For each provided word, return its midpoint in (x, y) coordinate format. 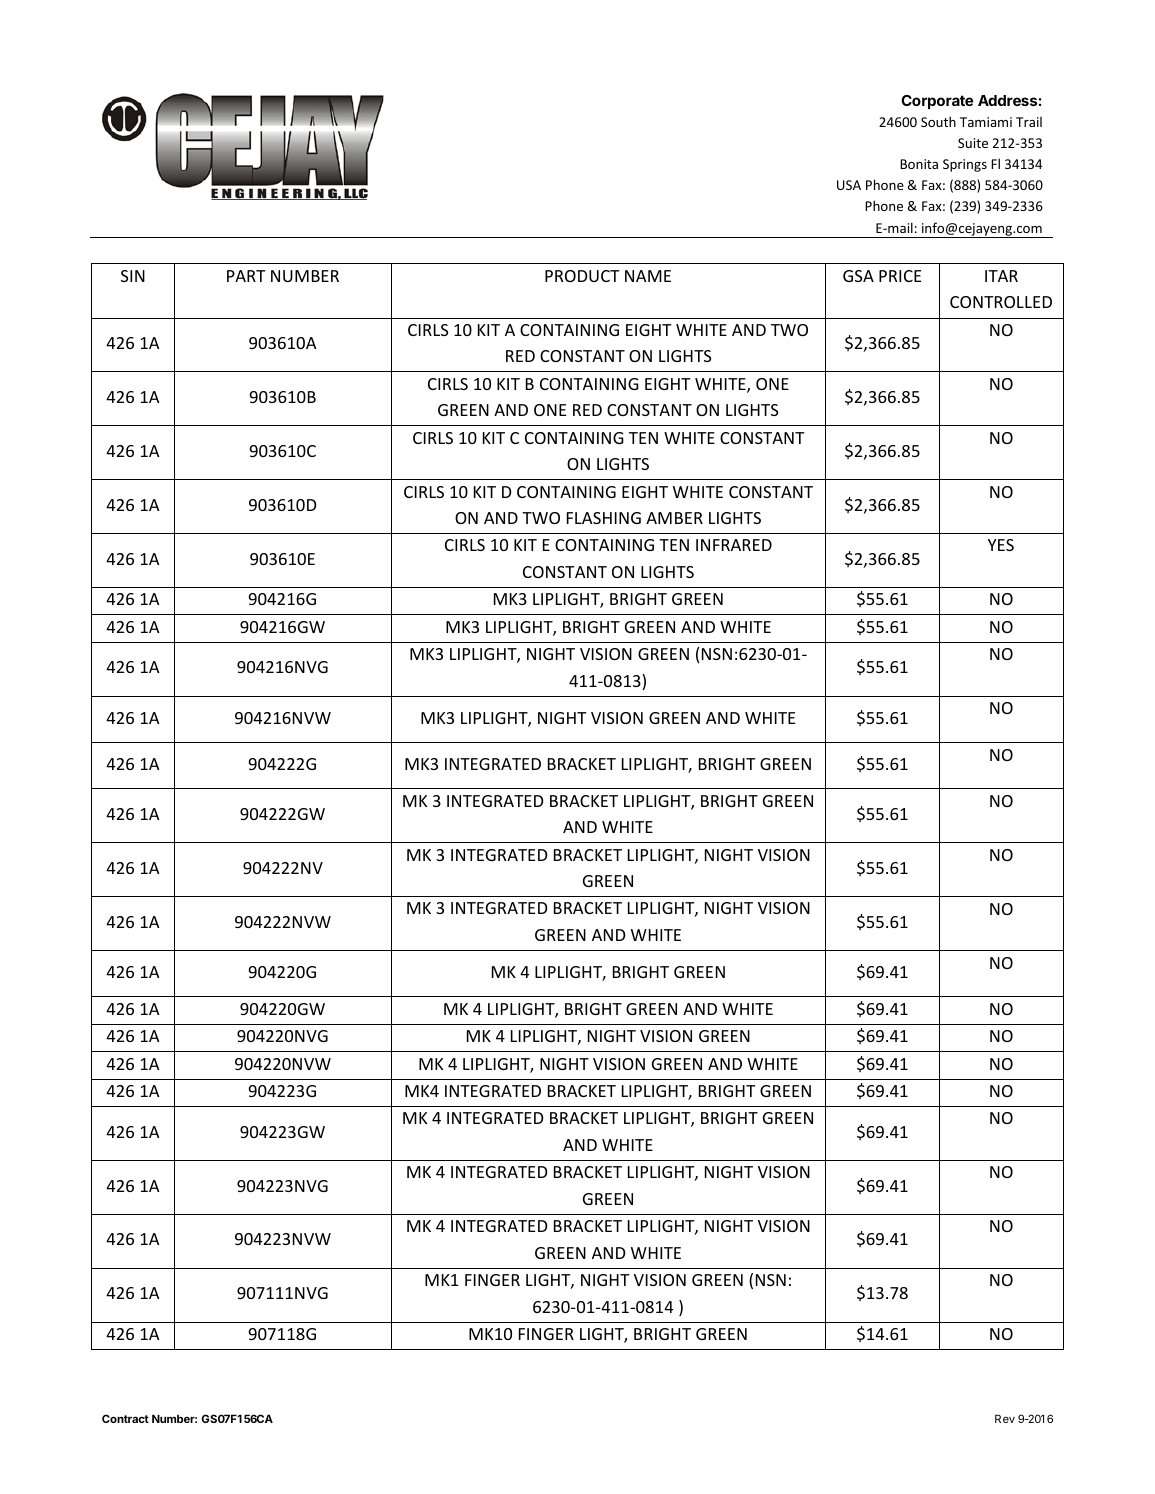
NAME (648, 276)
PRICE (900, 276)
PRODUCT (582, 276)
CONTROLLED (1001, 302)
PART (246, 276)
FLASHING (604, 518)
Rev (1005, 1418)
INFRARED (734, 545)
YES (1001, 545)
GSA (858, 276)
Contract (125, 1418)
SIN (133, 276)
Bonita (919, 164)
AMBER (674, 518)
